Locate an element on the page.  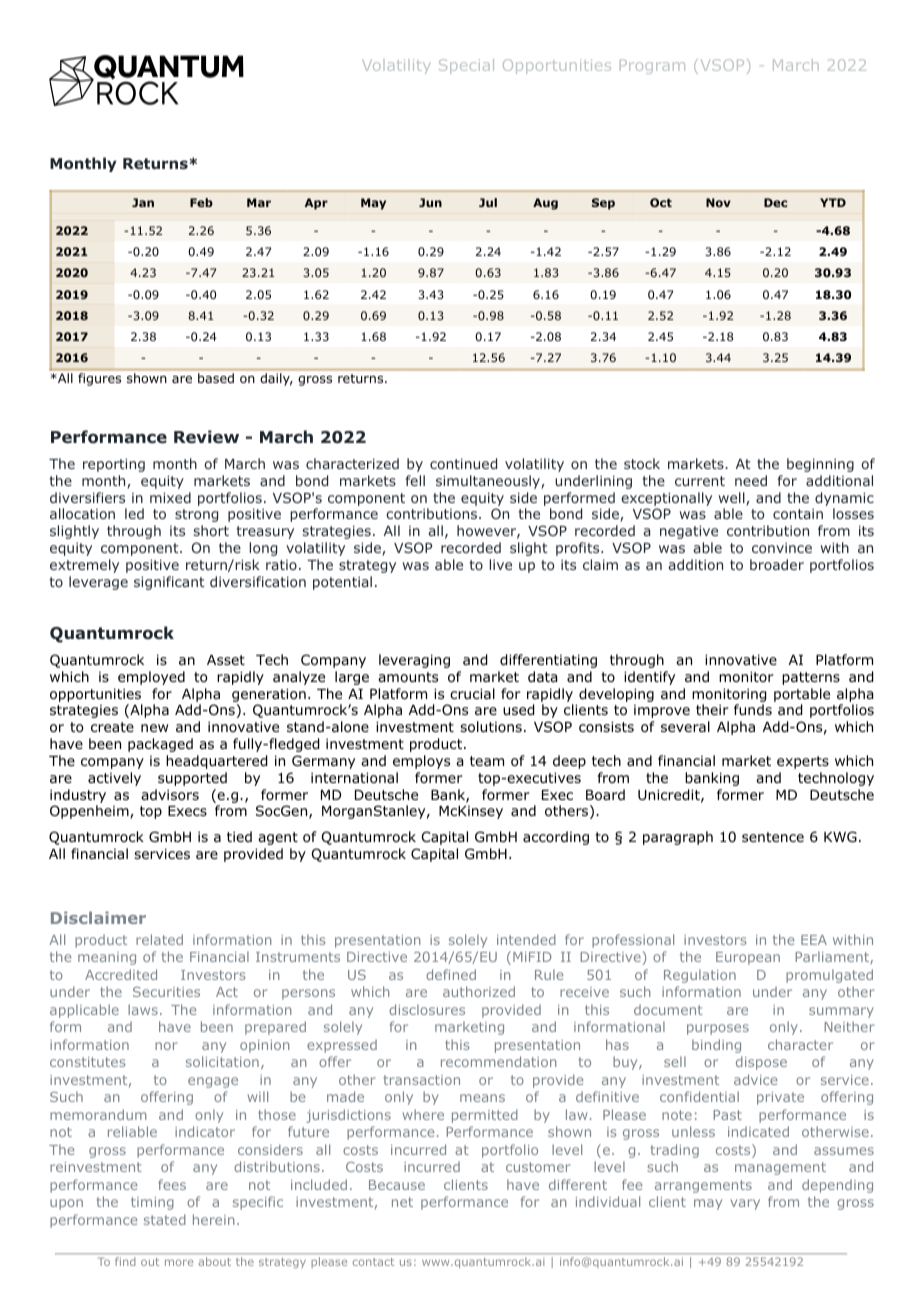
stated is located at coordinates (165, 1219).
